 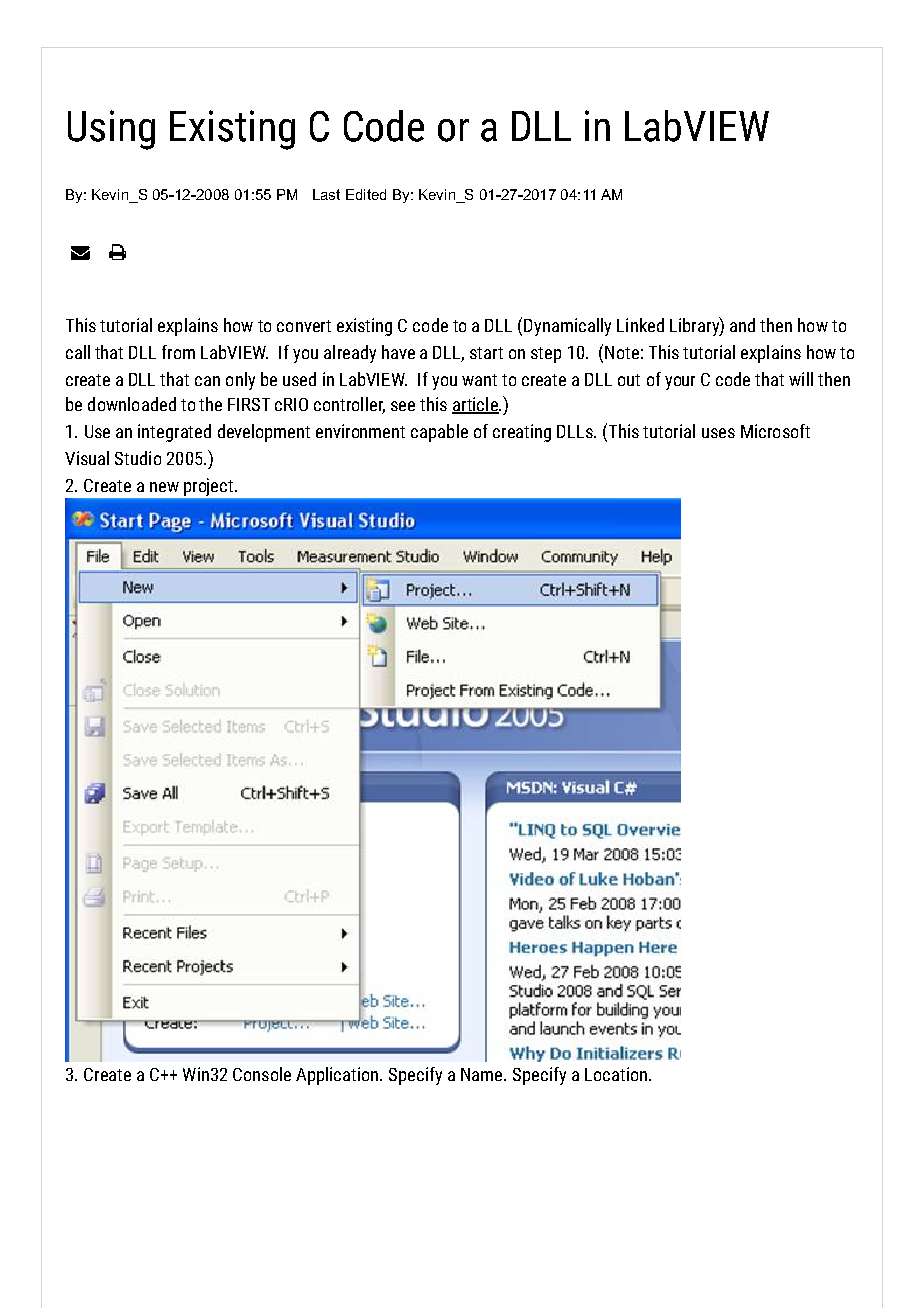 I want to click on Edited, so click(x=366, y=194).
